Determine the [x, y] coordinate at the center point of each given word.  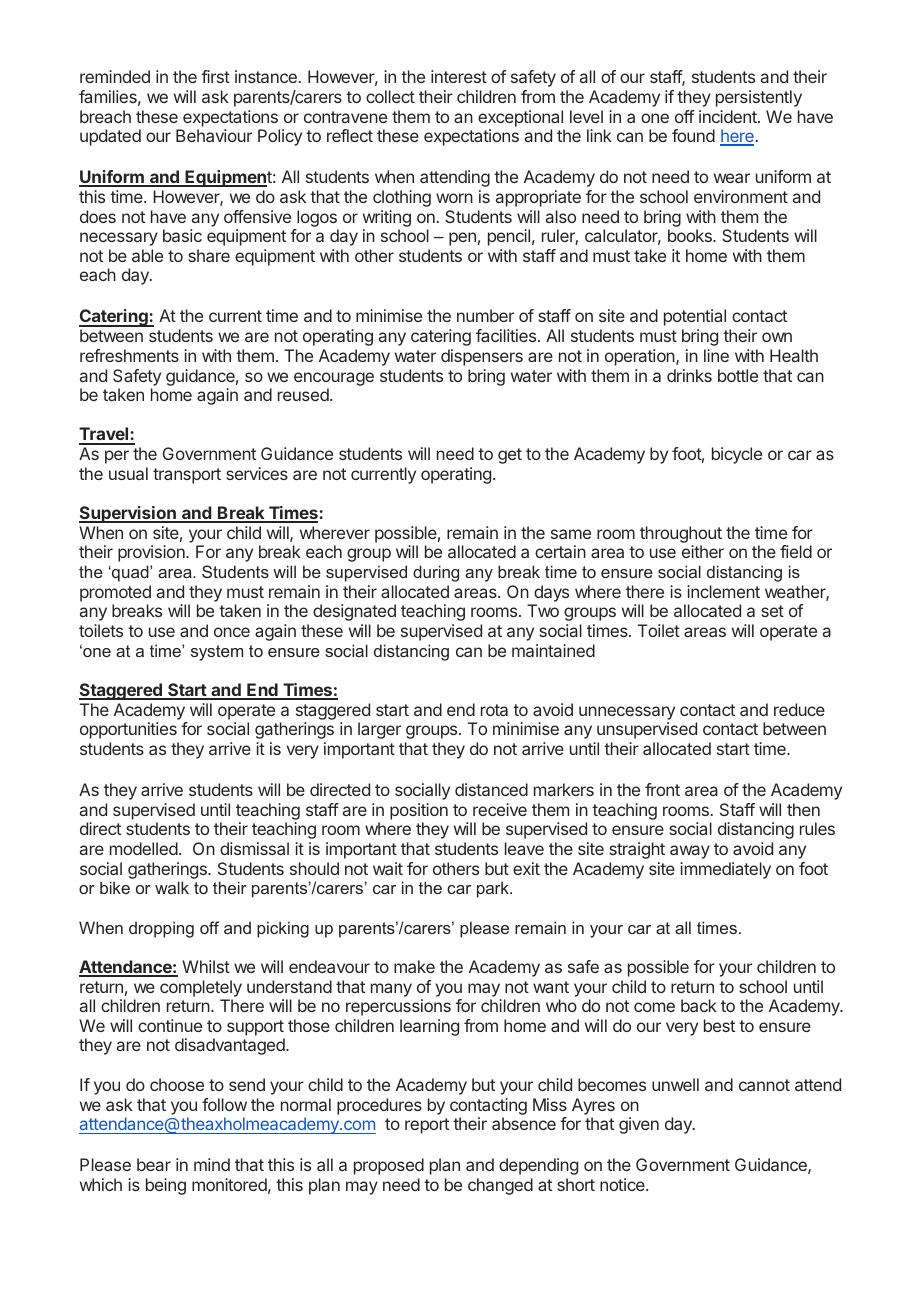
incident [729, 116]
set [772, 611]
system [217, 653]
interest [459, 76]
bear [154, 1164]
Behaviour [214, 135]
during [436, 573]
